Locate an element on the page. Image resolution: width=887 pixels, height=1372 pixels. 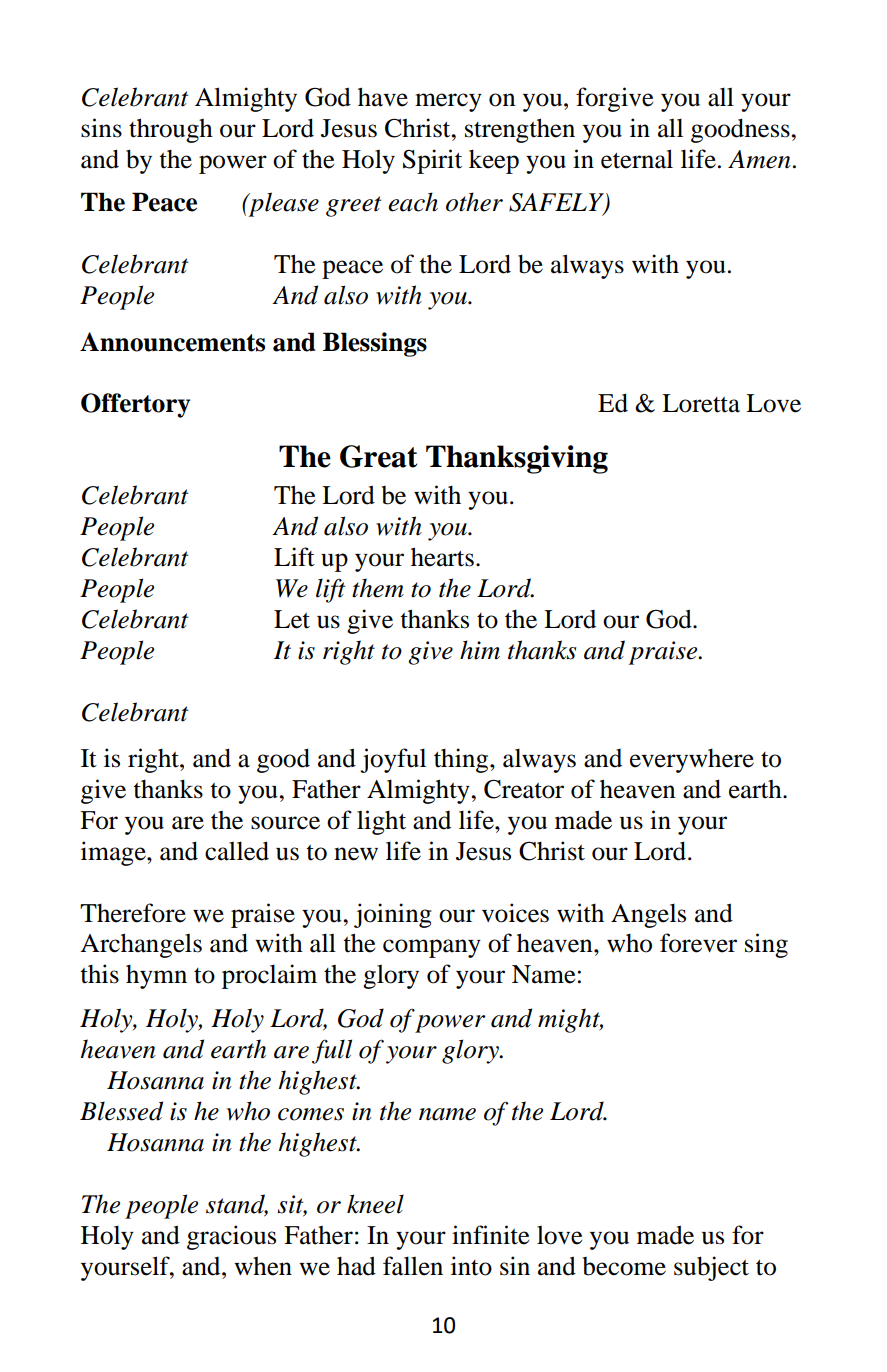
everywhere is located at coordinates (692, 761).
